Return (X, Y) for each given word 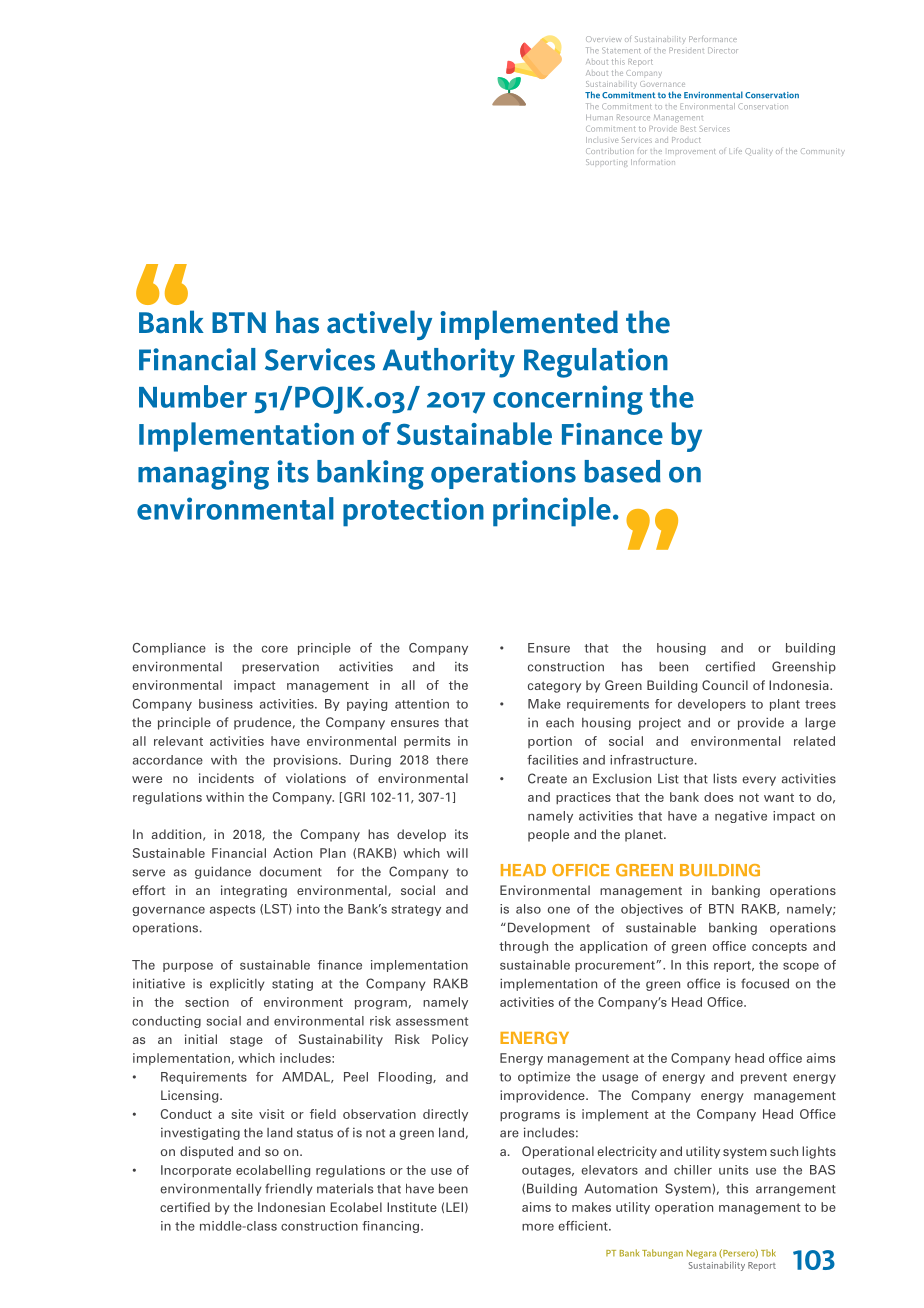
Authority (449, 363)
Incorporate (196, 1171)
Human (599, 117)
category (554, 687)
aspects (232, 910)
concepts (779, 947)
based (623, 471)
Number (193, 396)
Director (723, 50)
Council (725, 685)
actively (379, 325)
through (523, 947)
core (275, 649)
